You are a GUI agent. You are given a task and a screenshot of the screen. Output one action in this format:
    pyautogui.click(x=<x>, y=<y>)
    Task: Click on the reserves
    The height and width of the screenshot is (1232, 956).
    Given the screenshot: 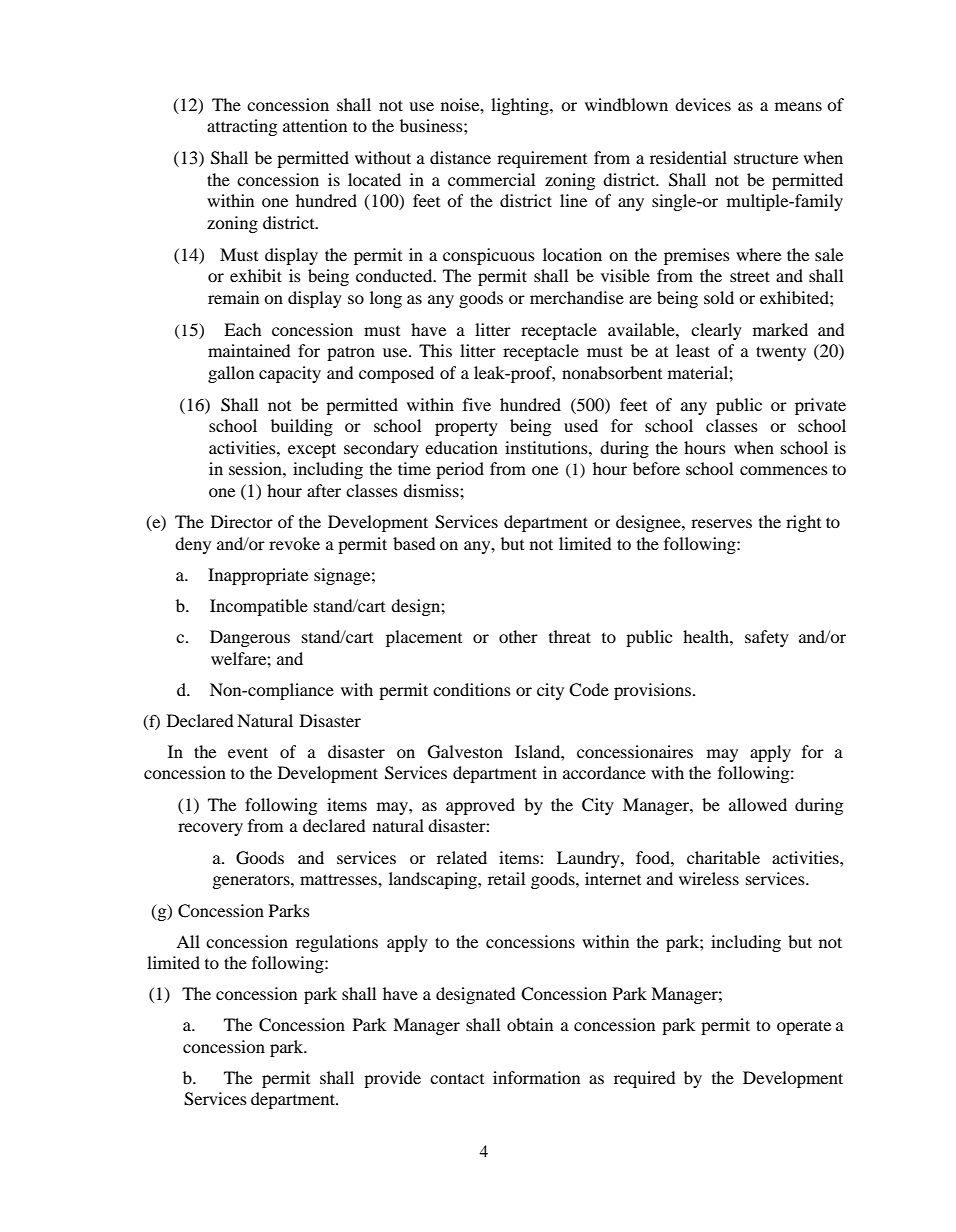 What is the action you would take?
    pyautogui.click(x=721, y=523)
